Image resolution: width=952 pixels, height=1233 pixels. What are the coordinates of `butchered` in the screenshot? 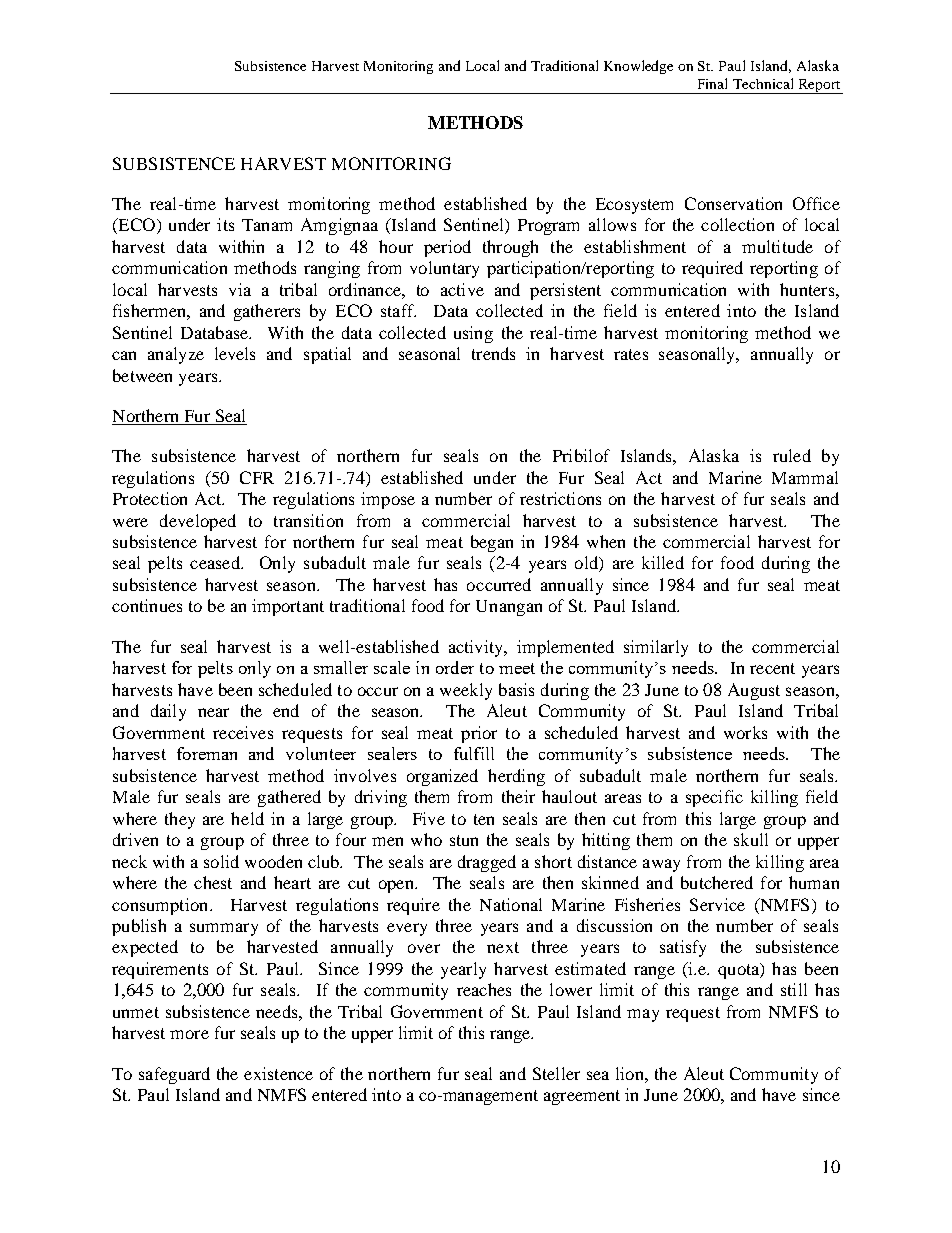 It's located at (717, 882).
